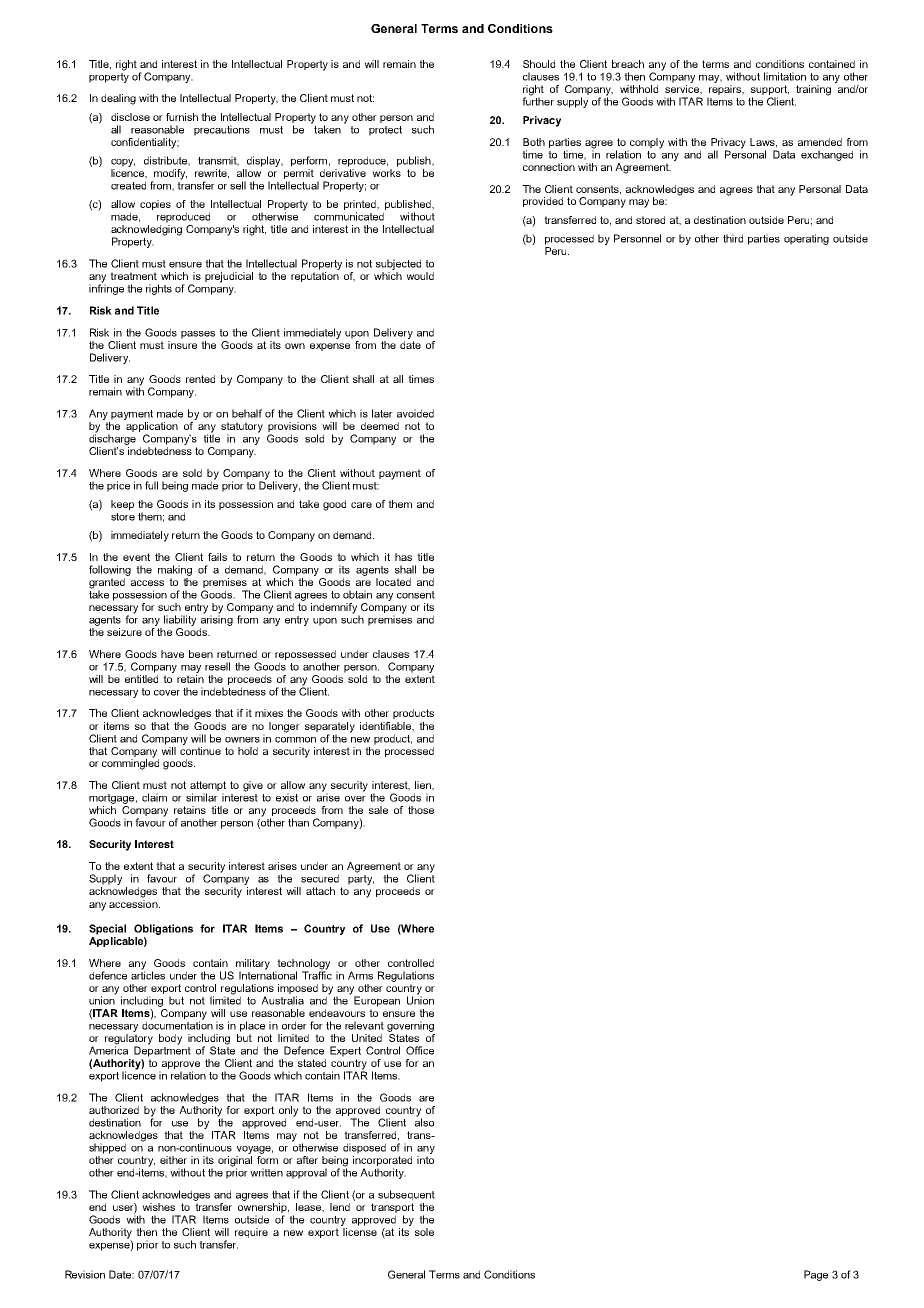 This screenshot has width=924, height=1308. I want to click on have, so click(172, 654).
